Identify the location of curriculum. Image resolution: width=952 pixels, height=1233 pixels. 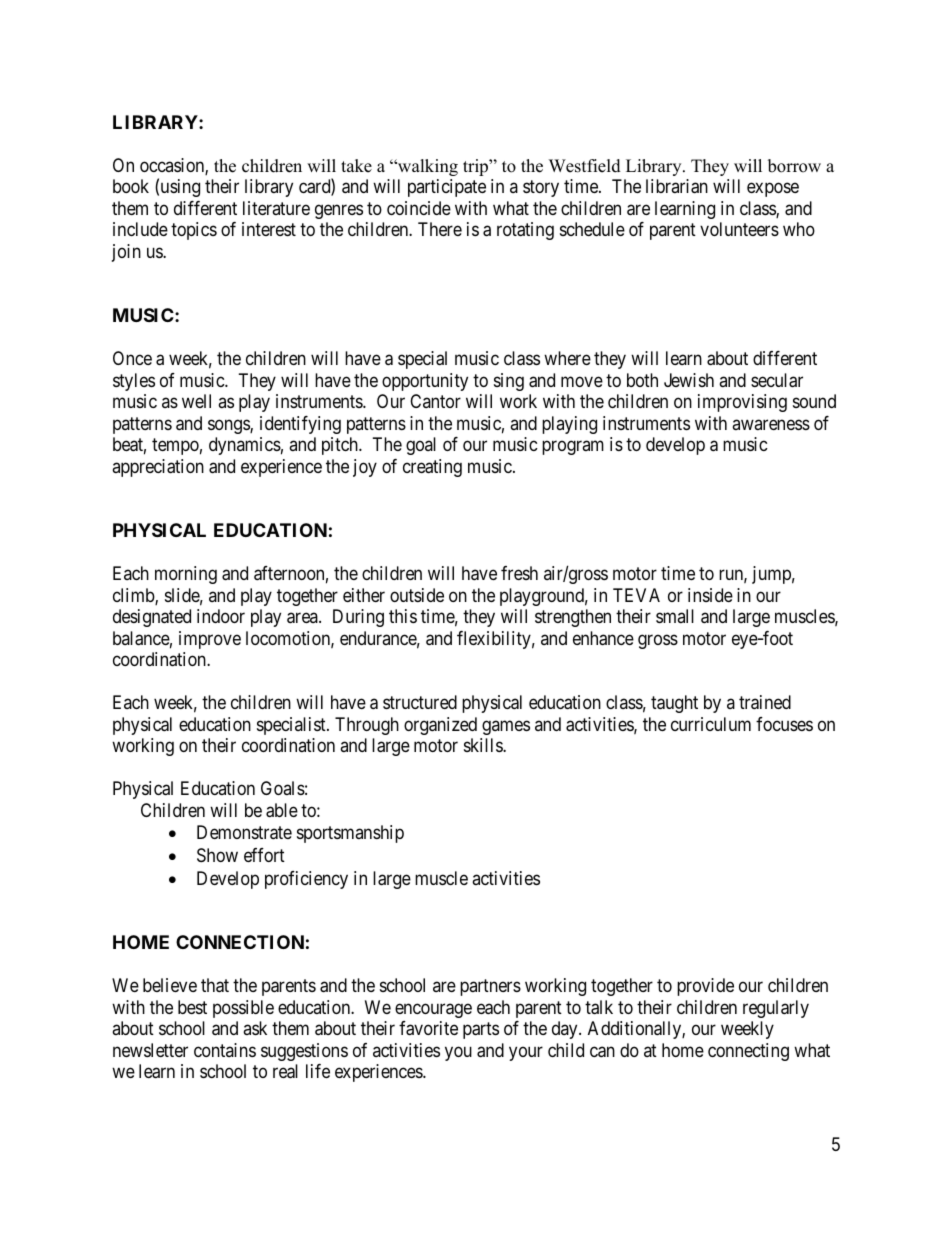
(711, 724).
